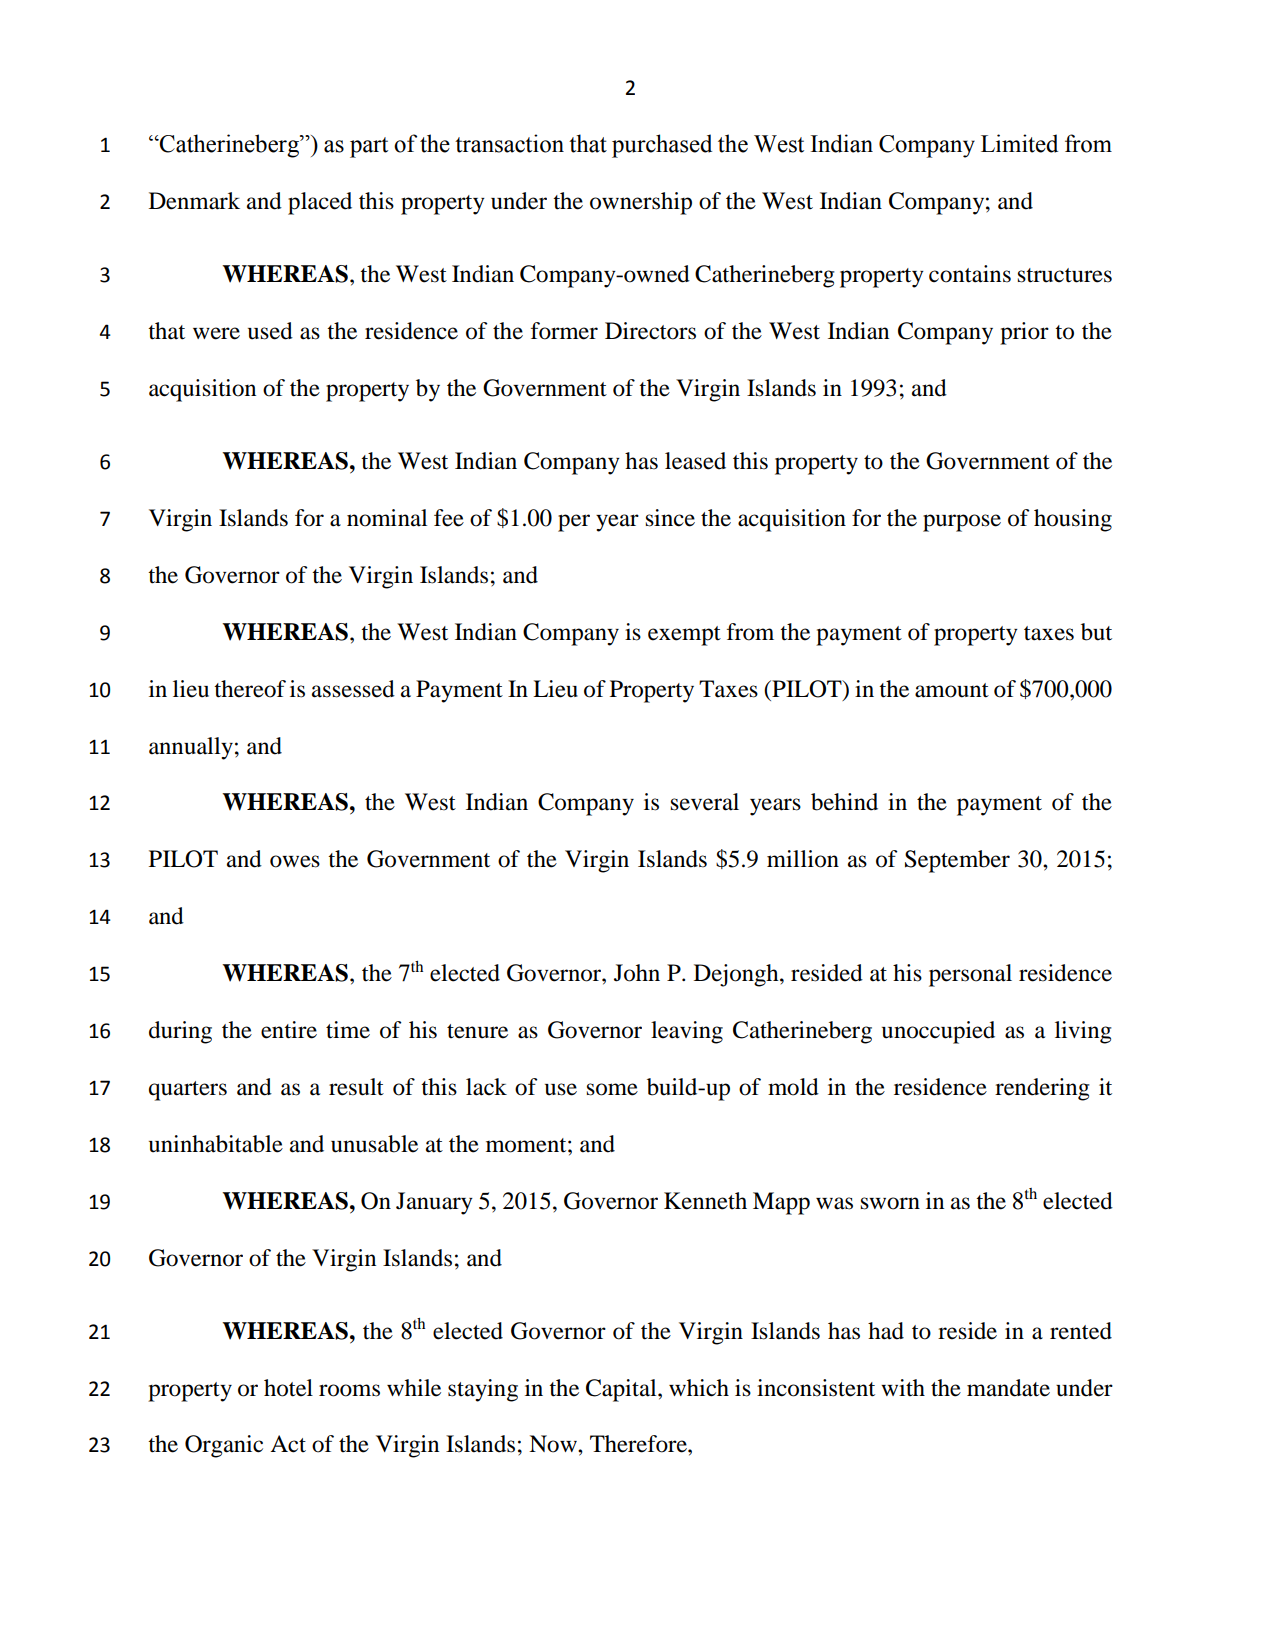 The width and height of the screenshot is (1261, 1632). I want to click on Limited, so click(1019, 143).
